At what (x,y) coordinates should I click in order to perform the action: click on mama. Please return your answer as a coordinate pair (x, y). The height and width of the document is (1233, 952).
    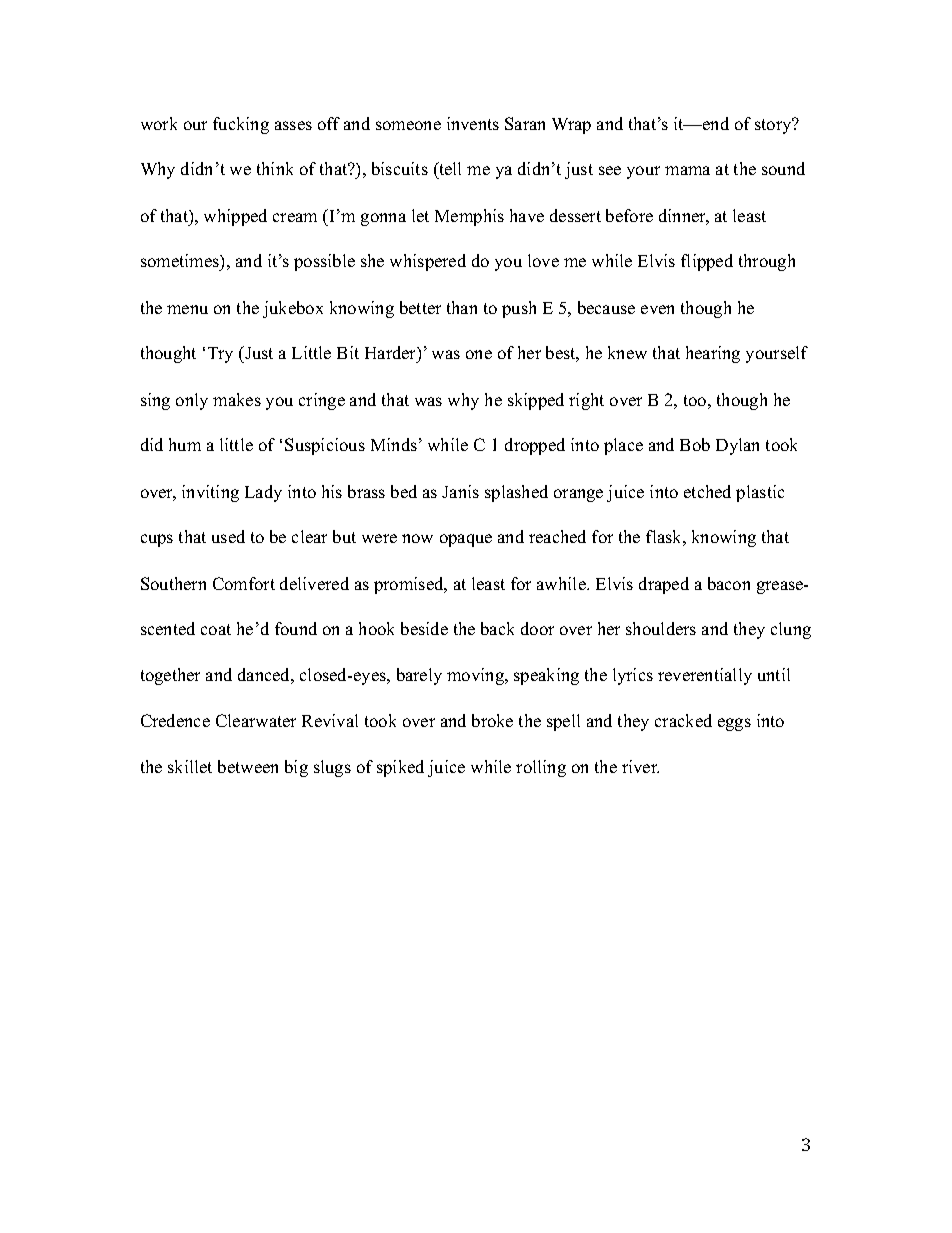
    Looking at the image, I should click on (687, 170).
